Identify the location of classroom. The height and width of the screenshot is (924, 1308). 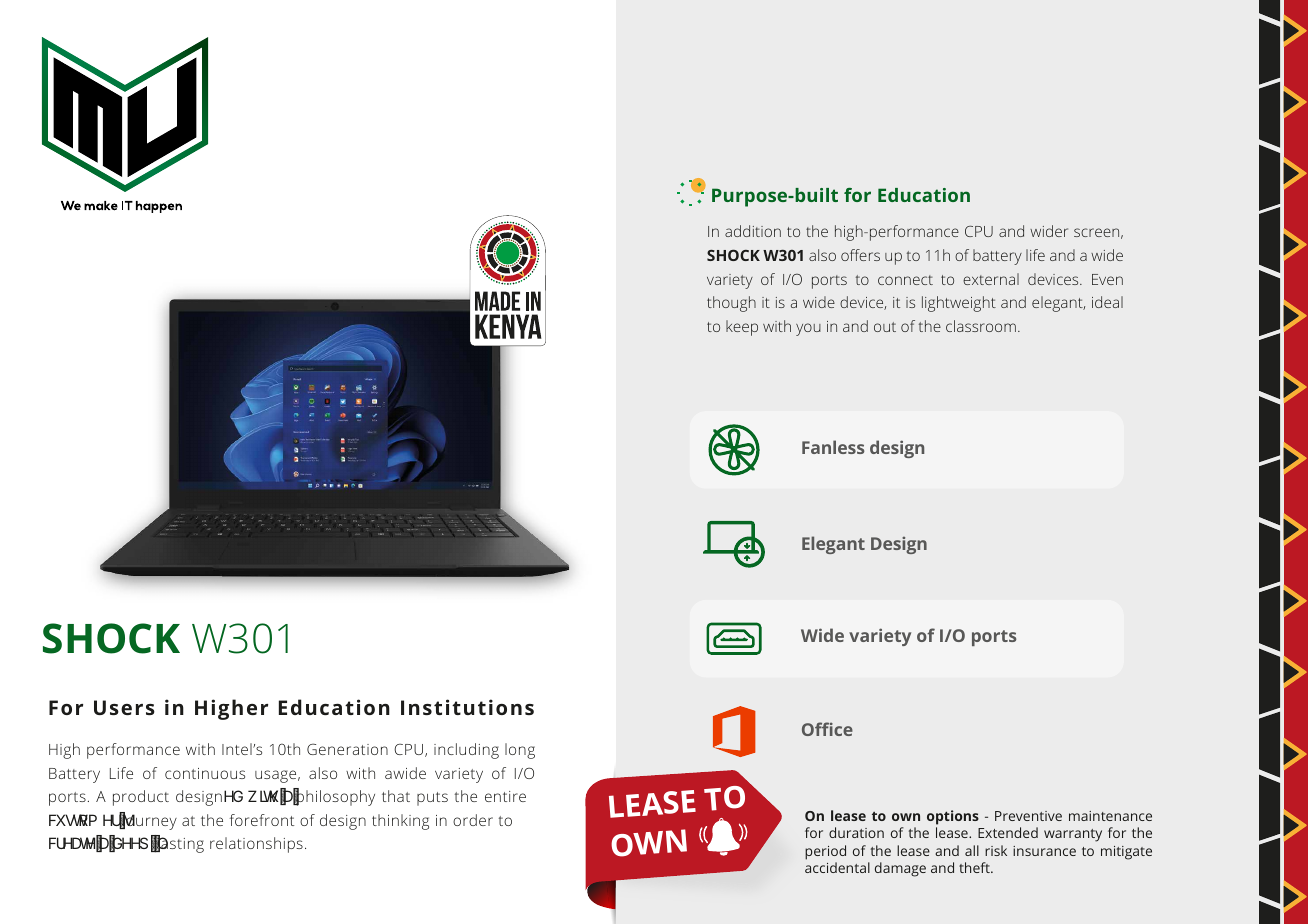
(981, 326).
